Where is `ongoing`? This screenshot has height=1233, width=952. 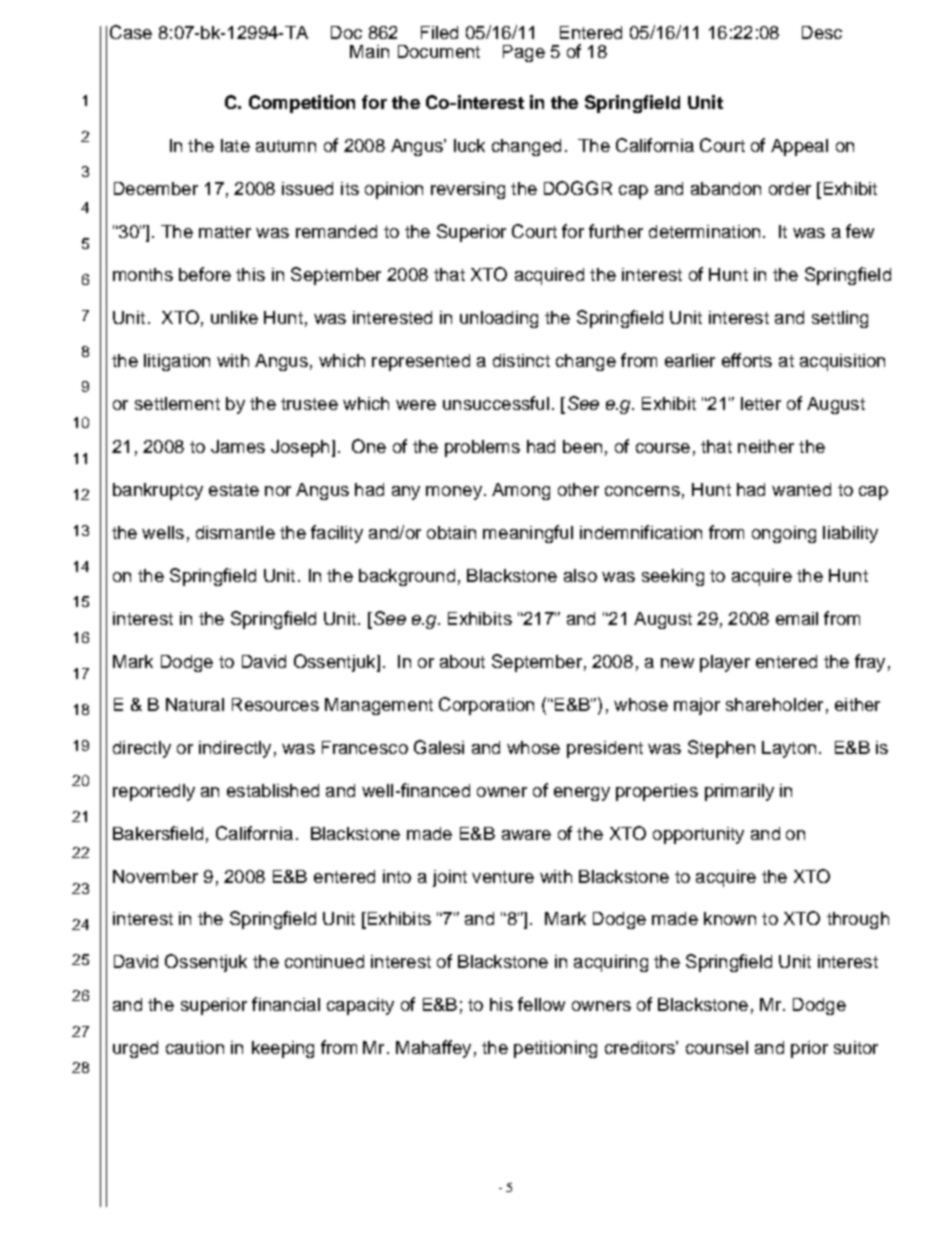 ongoing is located at coordinates (784, 534).
